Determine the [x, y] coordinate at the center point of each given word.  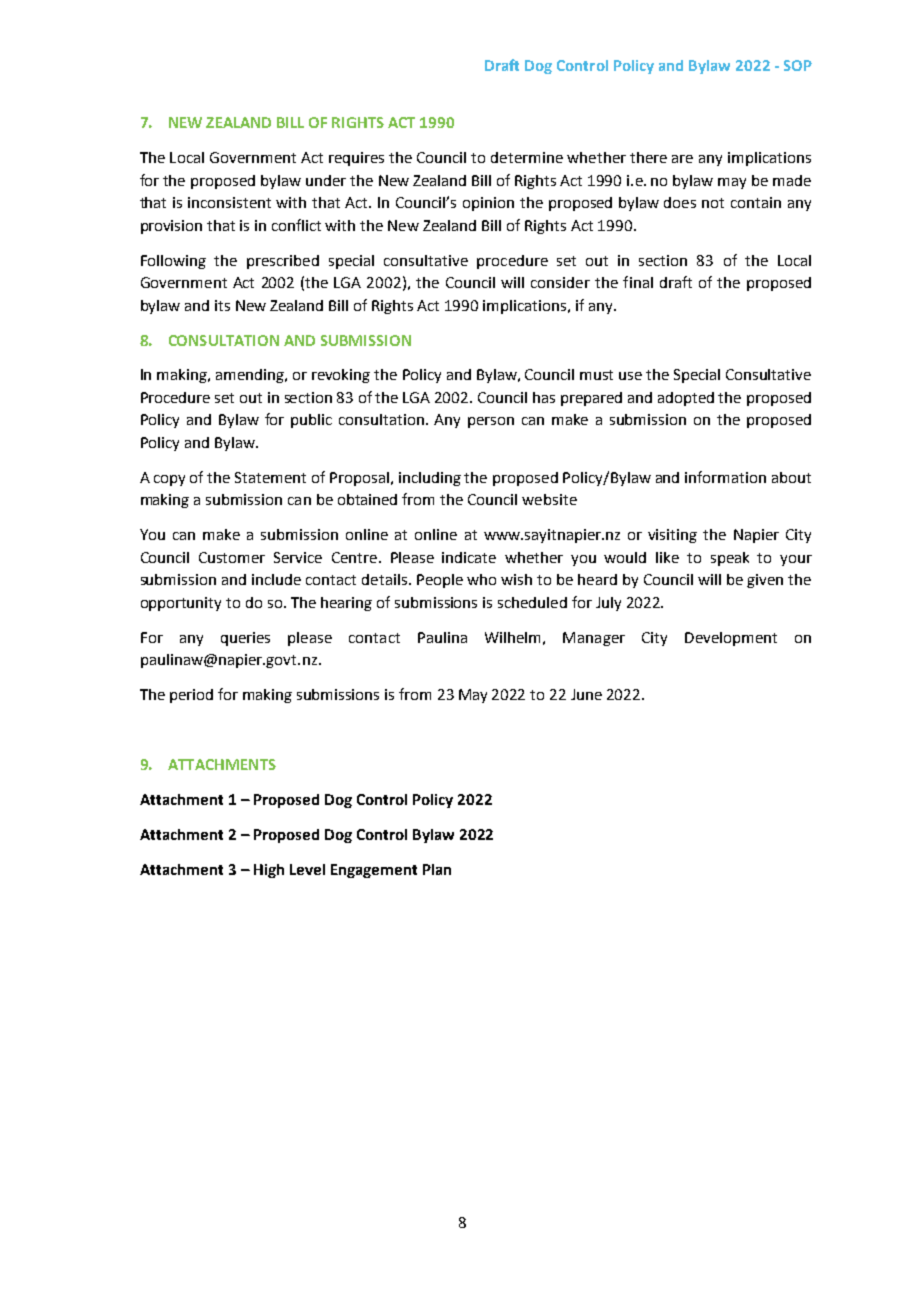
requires [356, 159]
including [430, 479]
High [269, 871]
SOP [798, 65]
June [586, 694]
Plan [437, 869]
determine [527, 157]
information [725, 477]
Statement [270, 477]
